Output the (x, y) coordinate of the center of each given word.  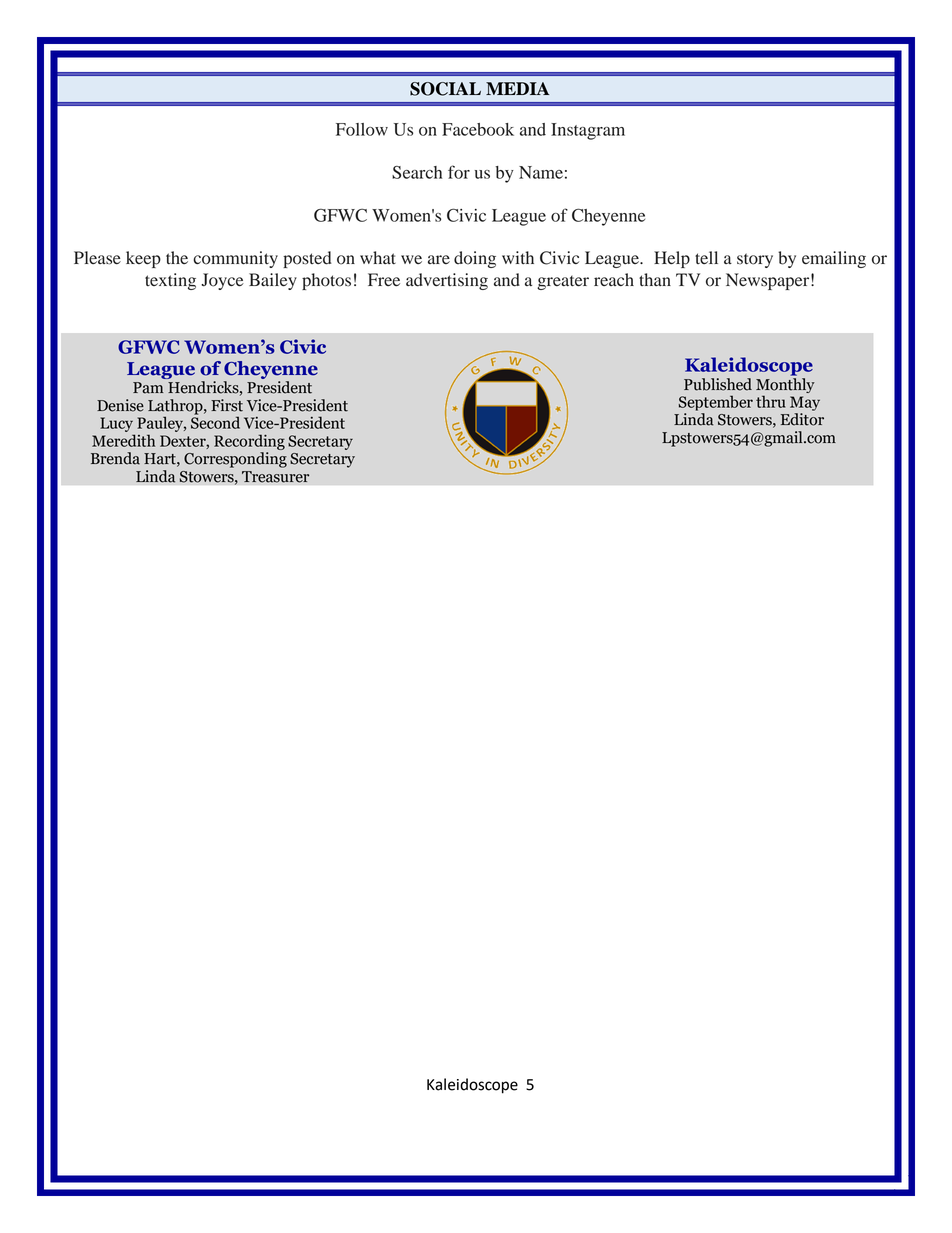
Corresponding (235, 460)
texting (170, 281)
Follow (362, 129)
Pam (148, 388)
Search (417, 172)
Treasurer (275, 477)
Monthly (785, 385)
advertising (447, 281)
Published (718, 384)
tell (706, 257)
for (459, 172)
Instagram (588, 131)
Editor (802, 419)
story (755, 260)
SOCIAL (445, 89)
